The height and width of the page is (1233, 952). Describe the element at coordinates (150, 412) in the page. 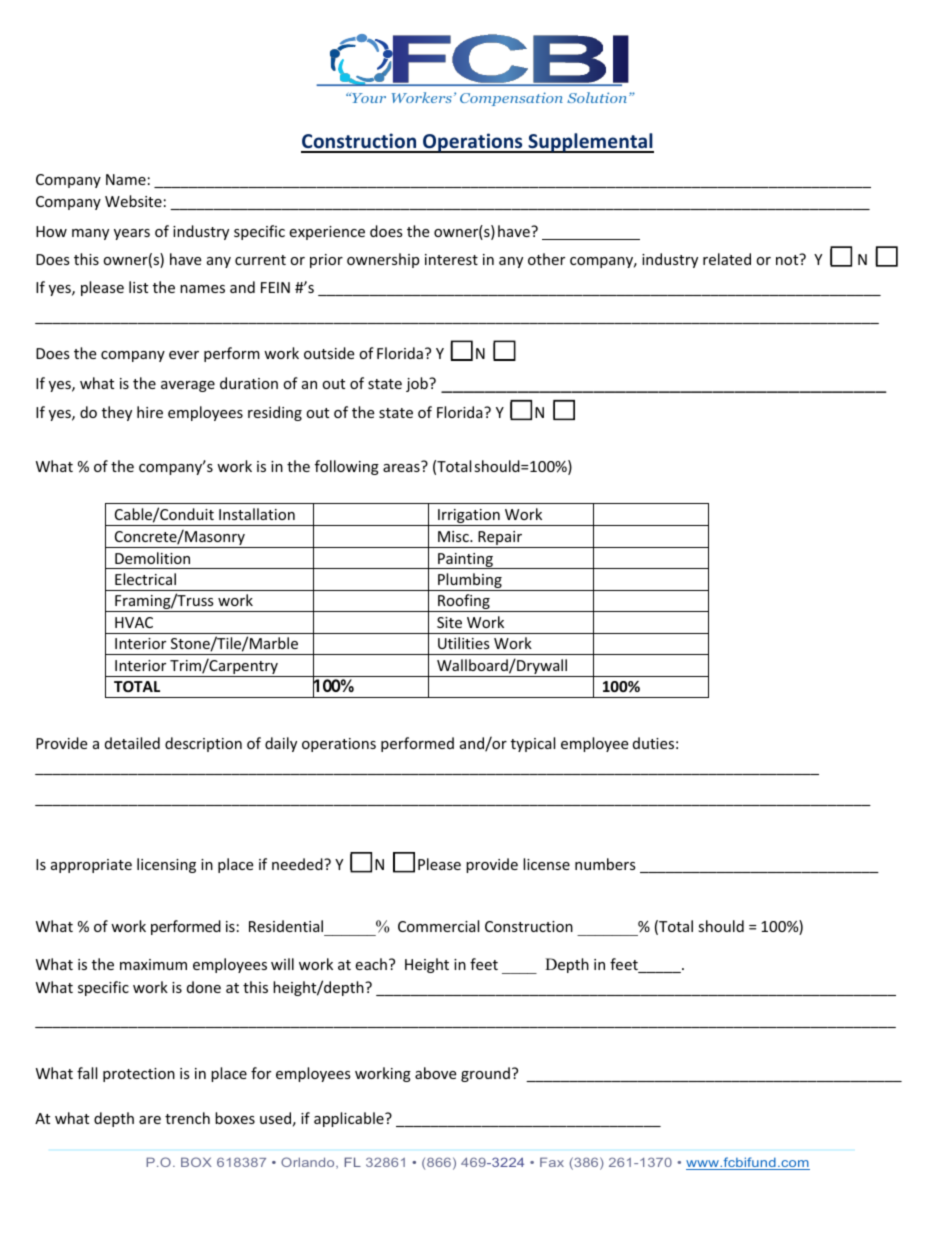

I see `hire` at that location.
